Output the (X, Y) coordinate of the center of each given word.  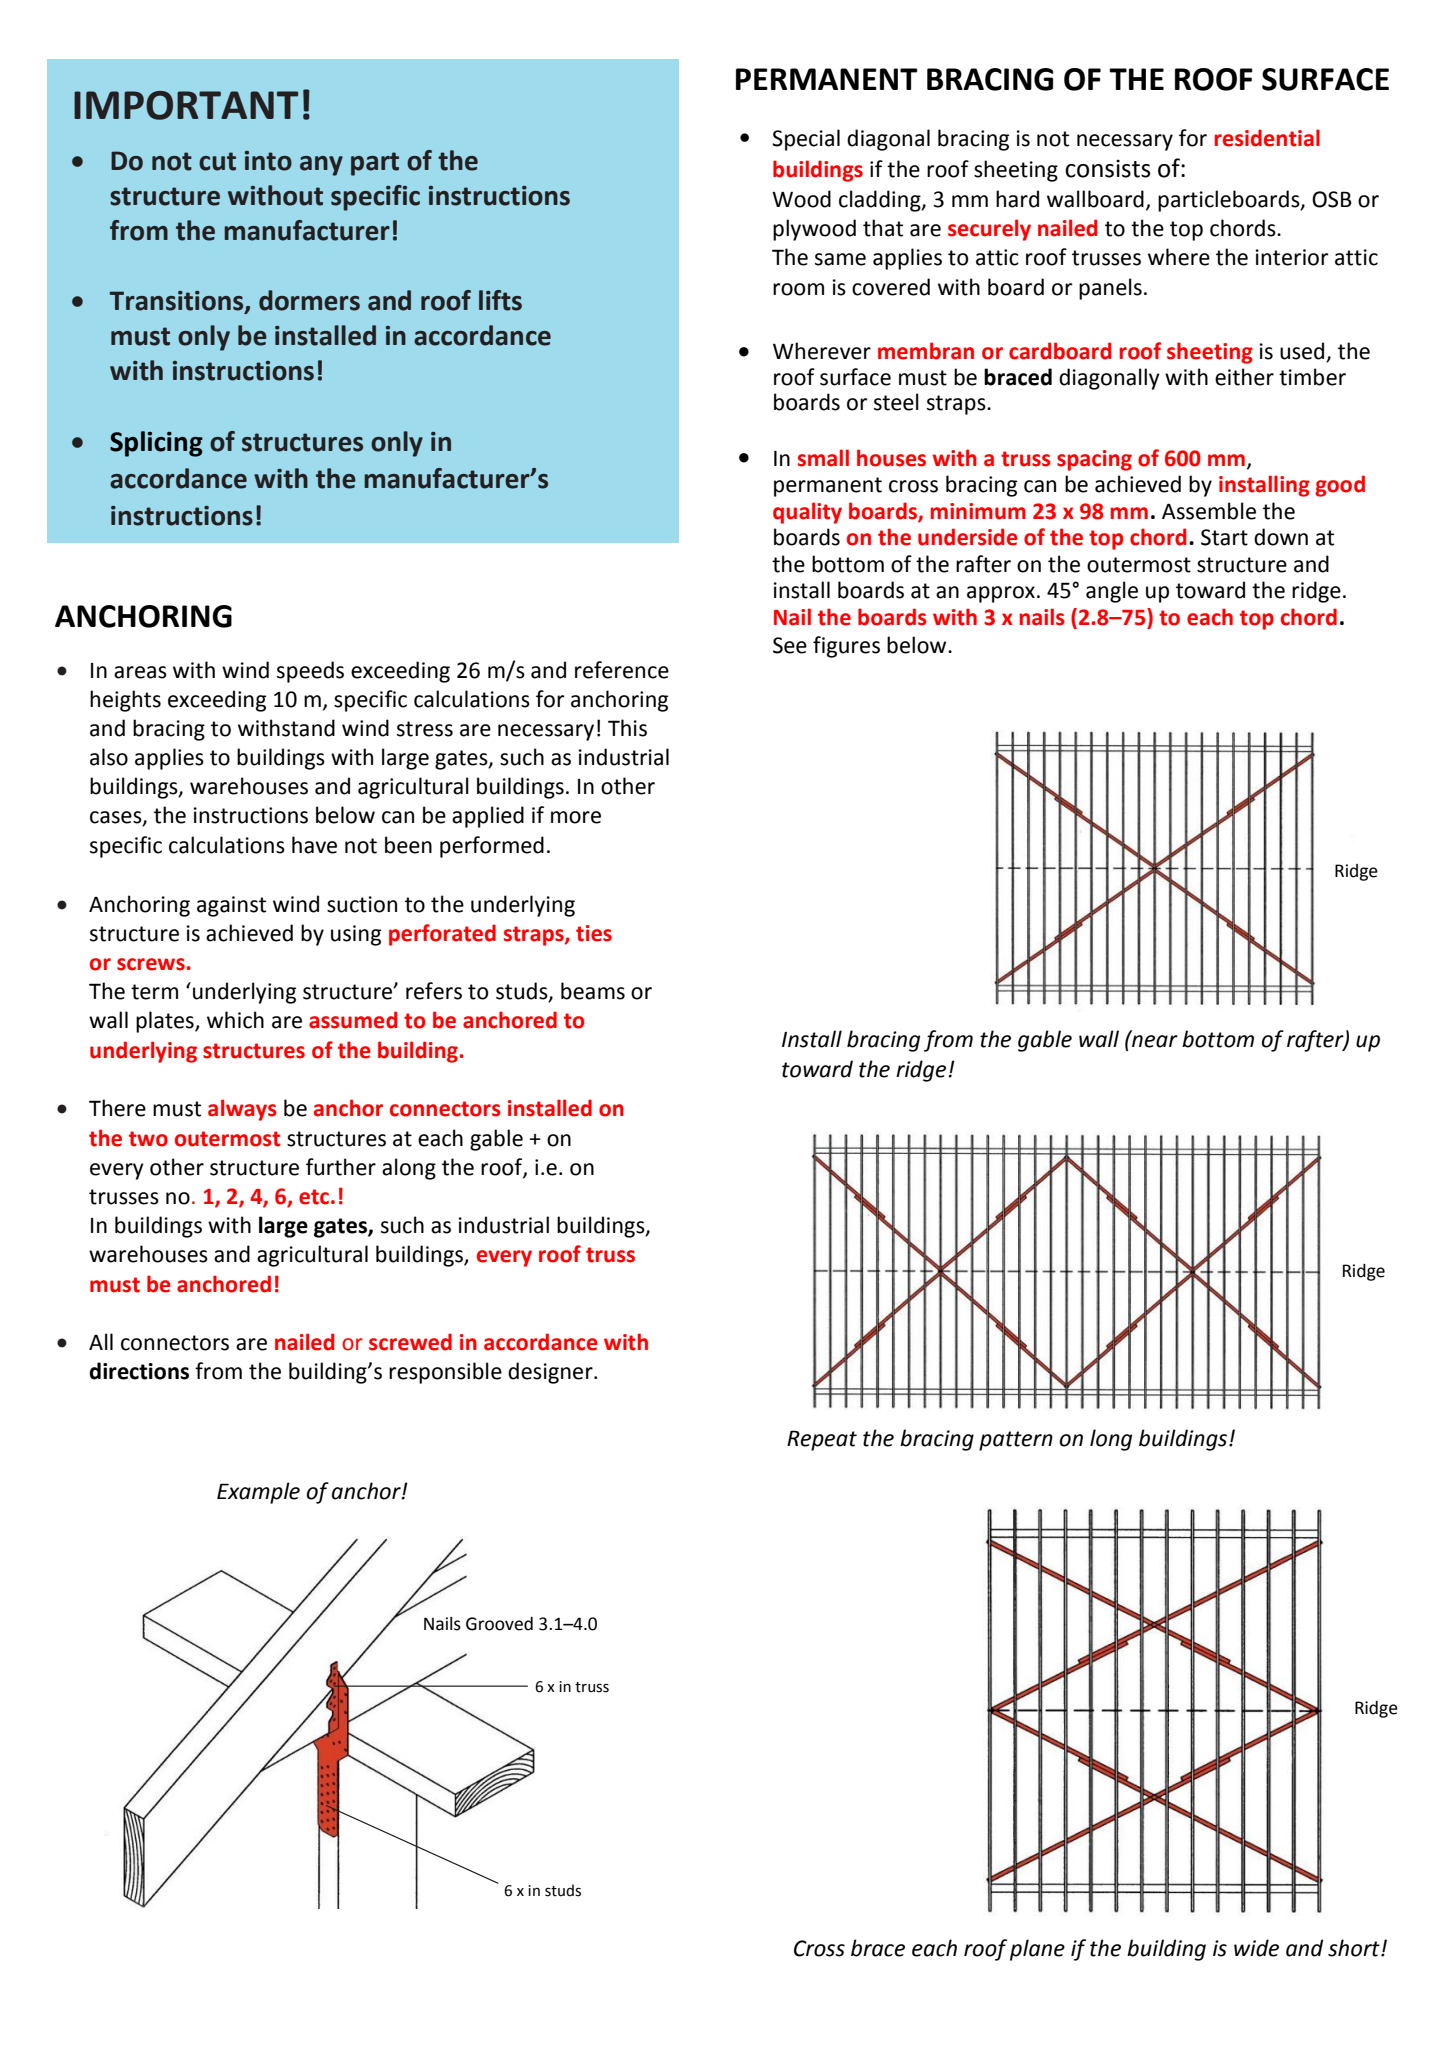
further (341, 1167)
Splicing (156, 444)
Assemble (1209, 511)
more (576, 817)
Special (806, 140)
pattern (1016, 1441)
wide (1256, 1948)
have (314, 845)
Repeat (822, 1440)
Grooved (499, 1624)
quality (807, 513)
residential (1267, 138)
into (268, 161)
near (1154, 1040)
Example (258, 1493)
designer (551, 1373)
